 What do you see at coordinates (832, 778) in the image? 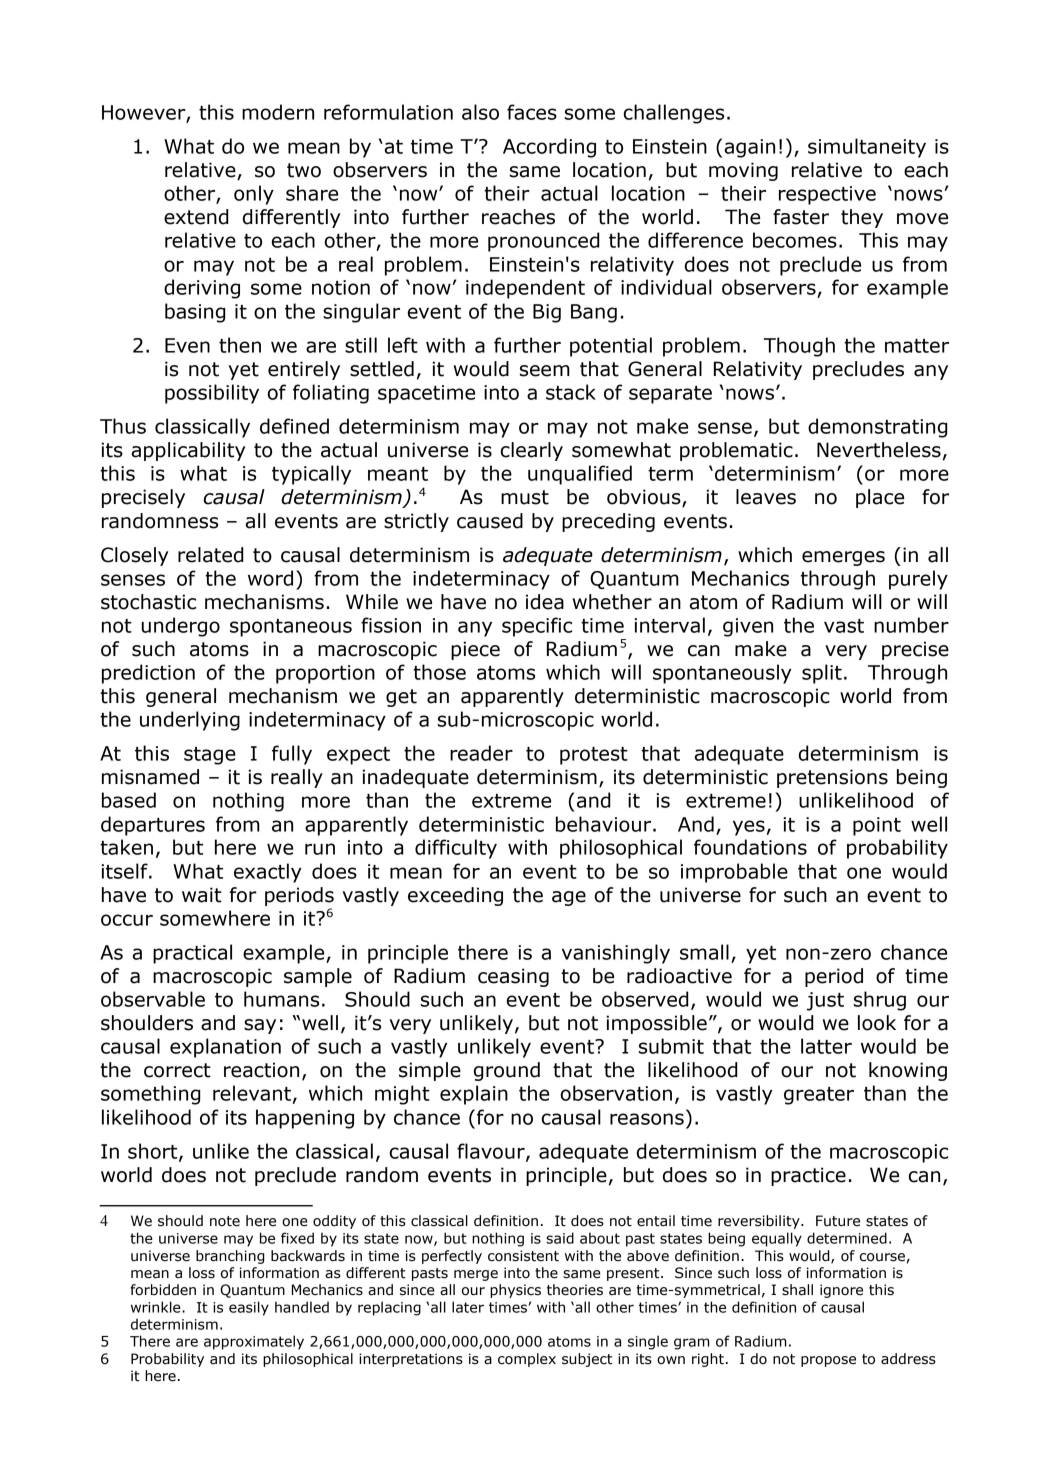
I see `pretensions` at bounding box center [832, 778].
